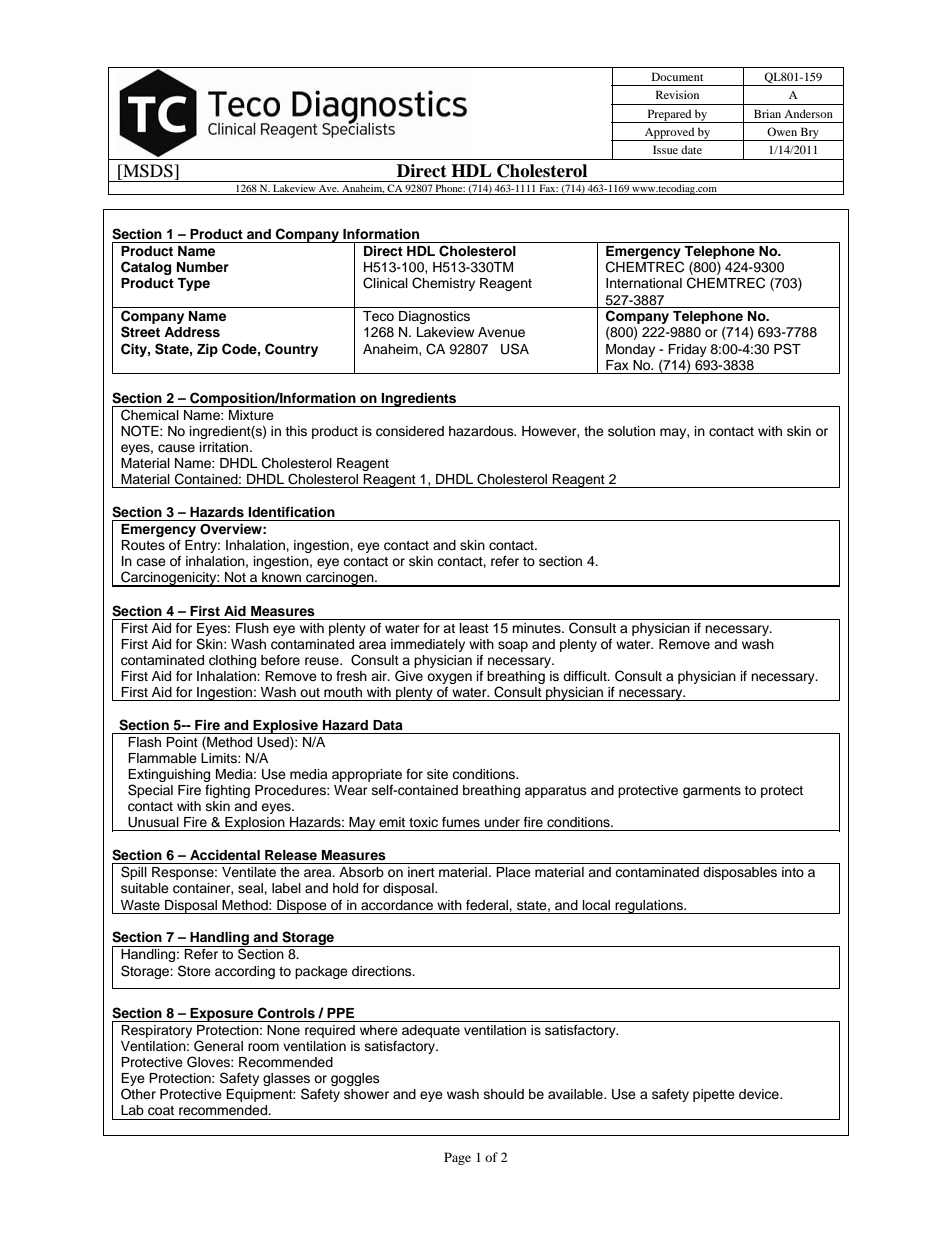 The image size is (952, 1233). Describe the element at coordinates (515, 349) in the image. I see `USA` at that location.
